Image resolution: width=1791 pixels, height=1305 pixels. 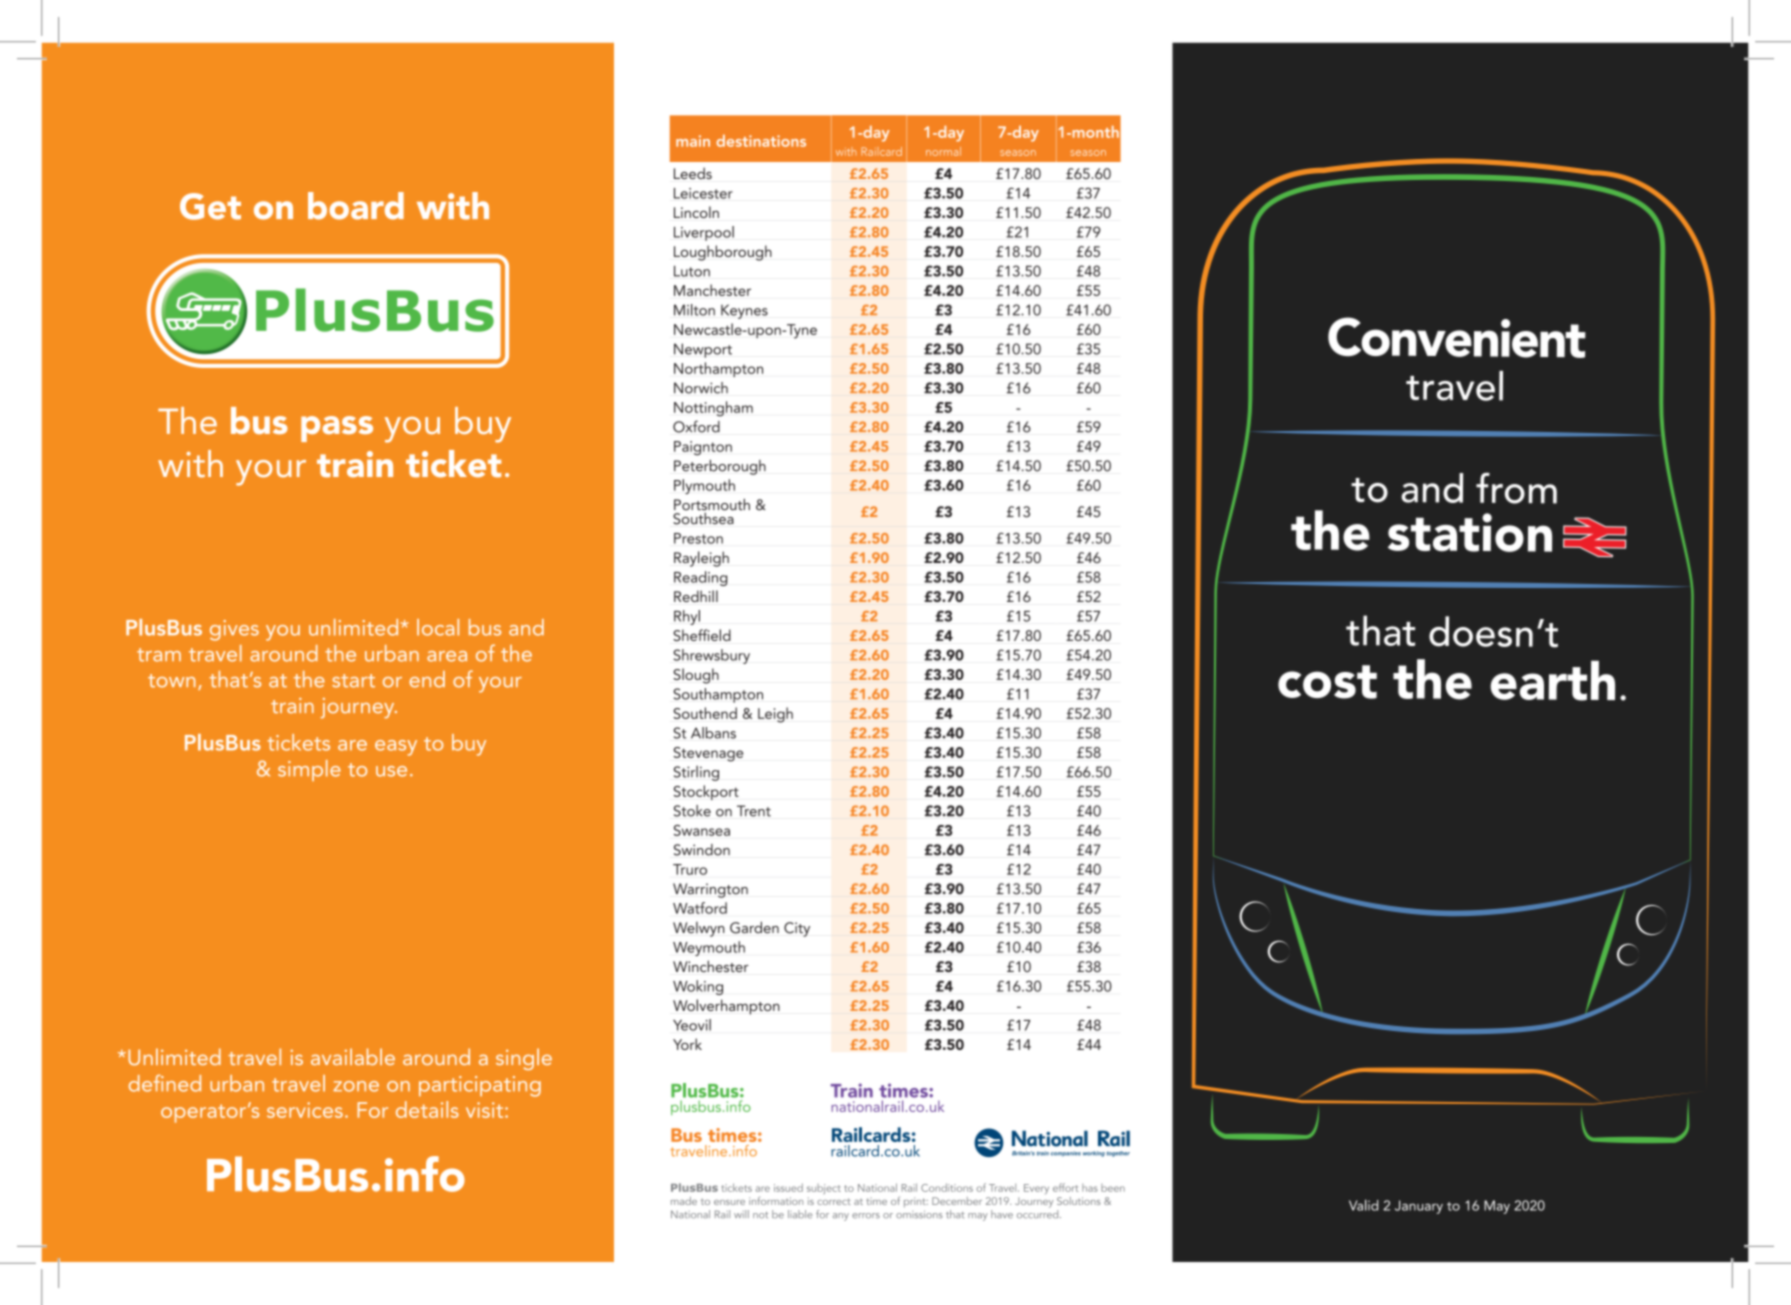 What do you see at coordinates (353, 681) in the screenshot?
I see `start` at bounding box center [353, 681].
